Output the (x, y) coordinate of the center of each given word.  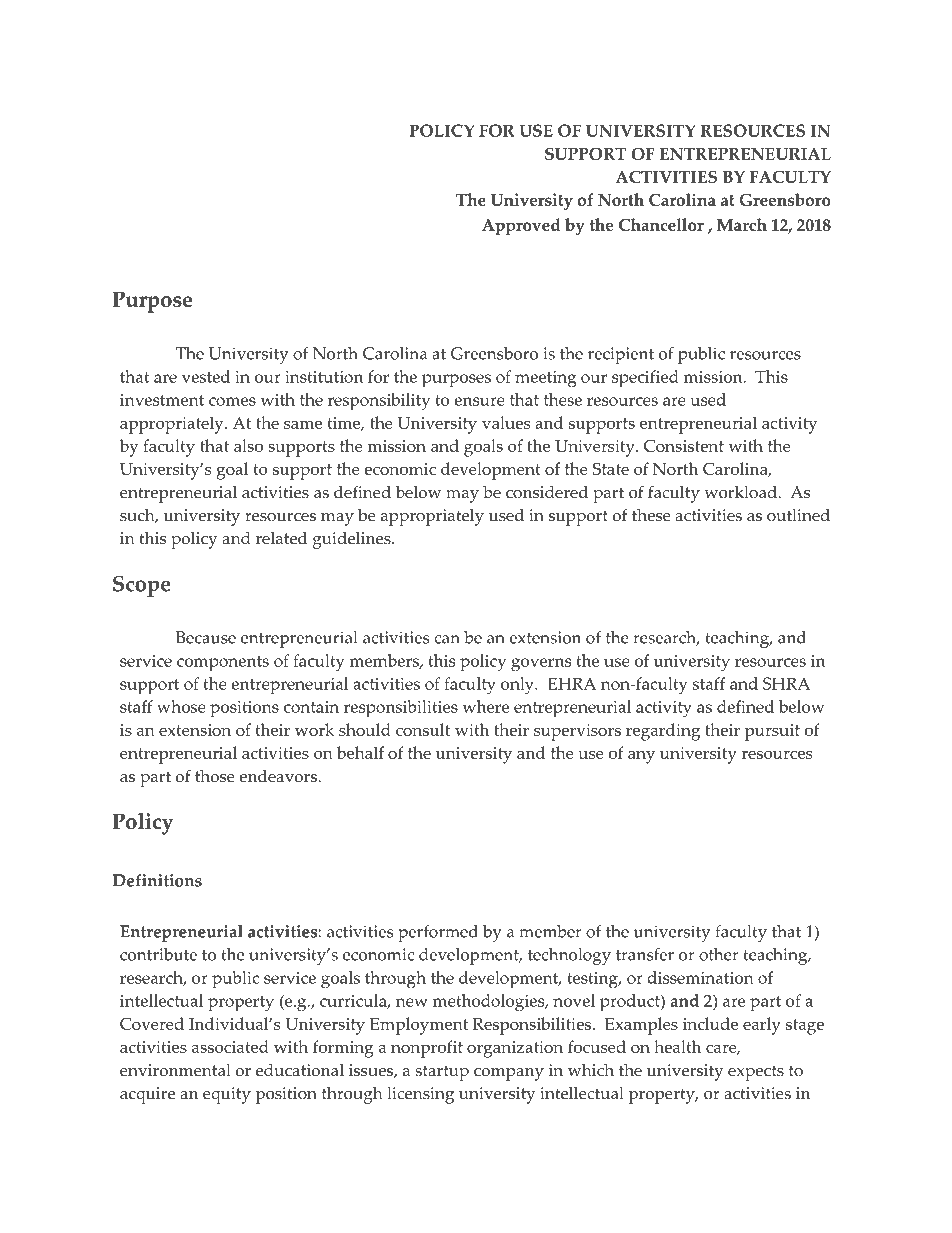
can (447, 639)
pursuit (772, 732)
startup (442, 1073)
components (223, 664)
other (719, 954)
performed (438, 933)
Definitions (157, 880)
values (506, 422)
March (742, 224)
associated (230, 1046)
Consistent (684, 445)
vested (206, 376)
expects (756, 1073)
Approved (521, 227)
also (248, 445)
